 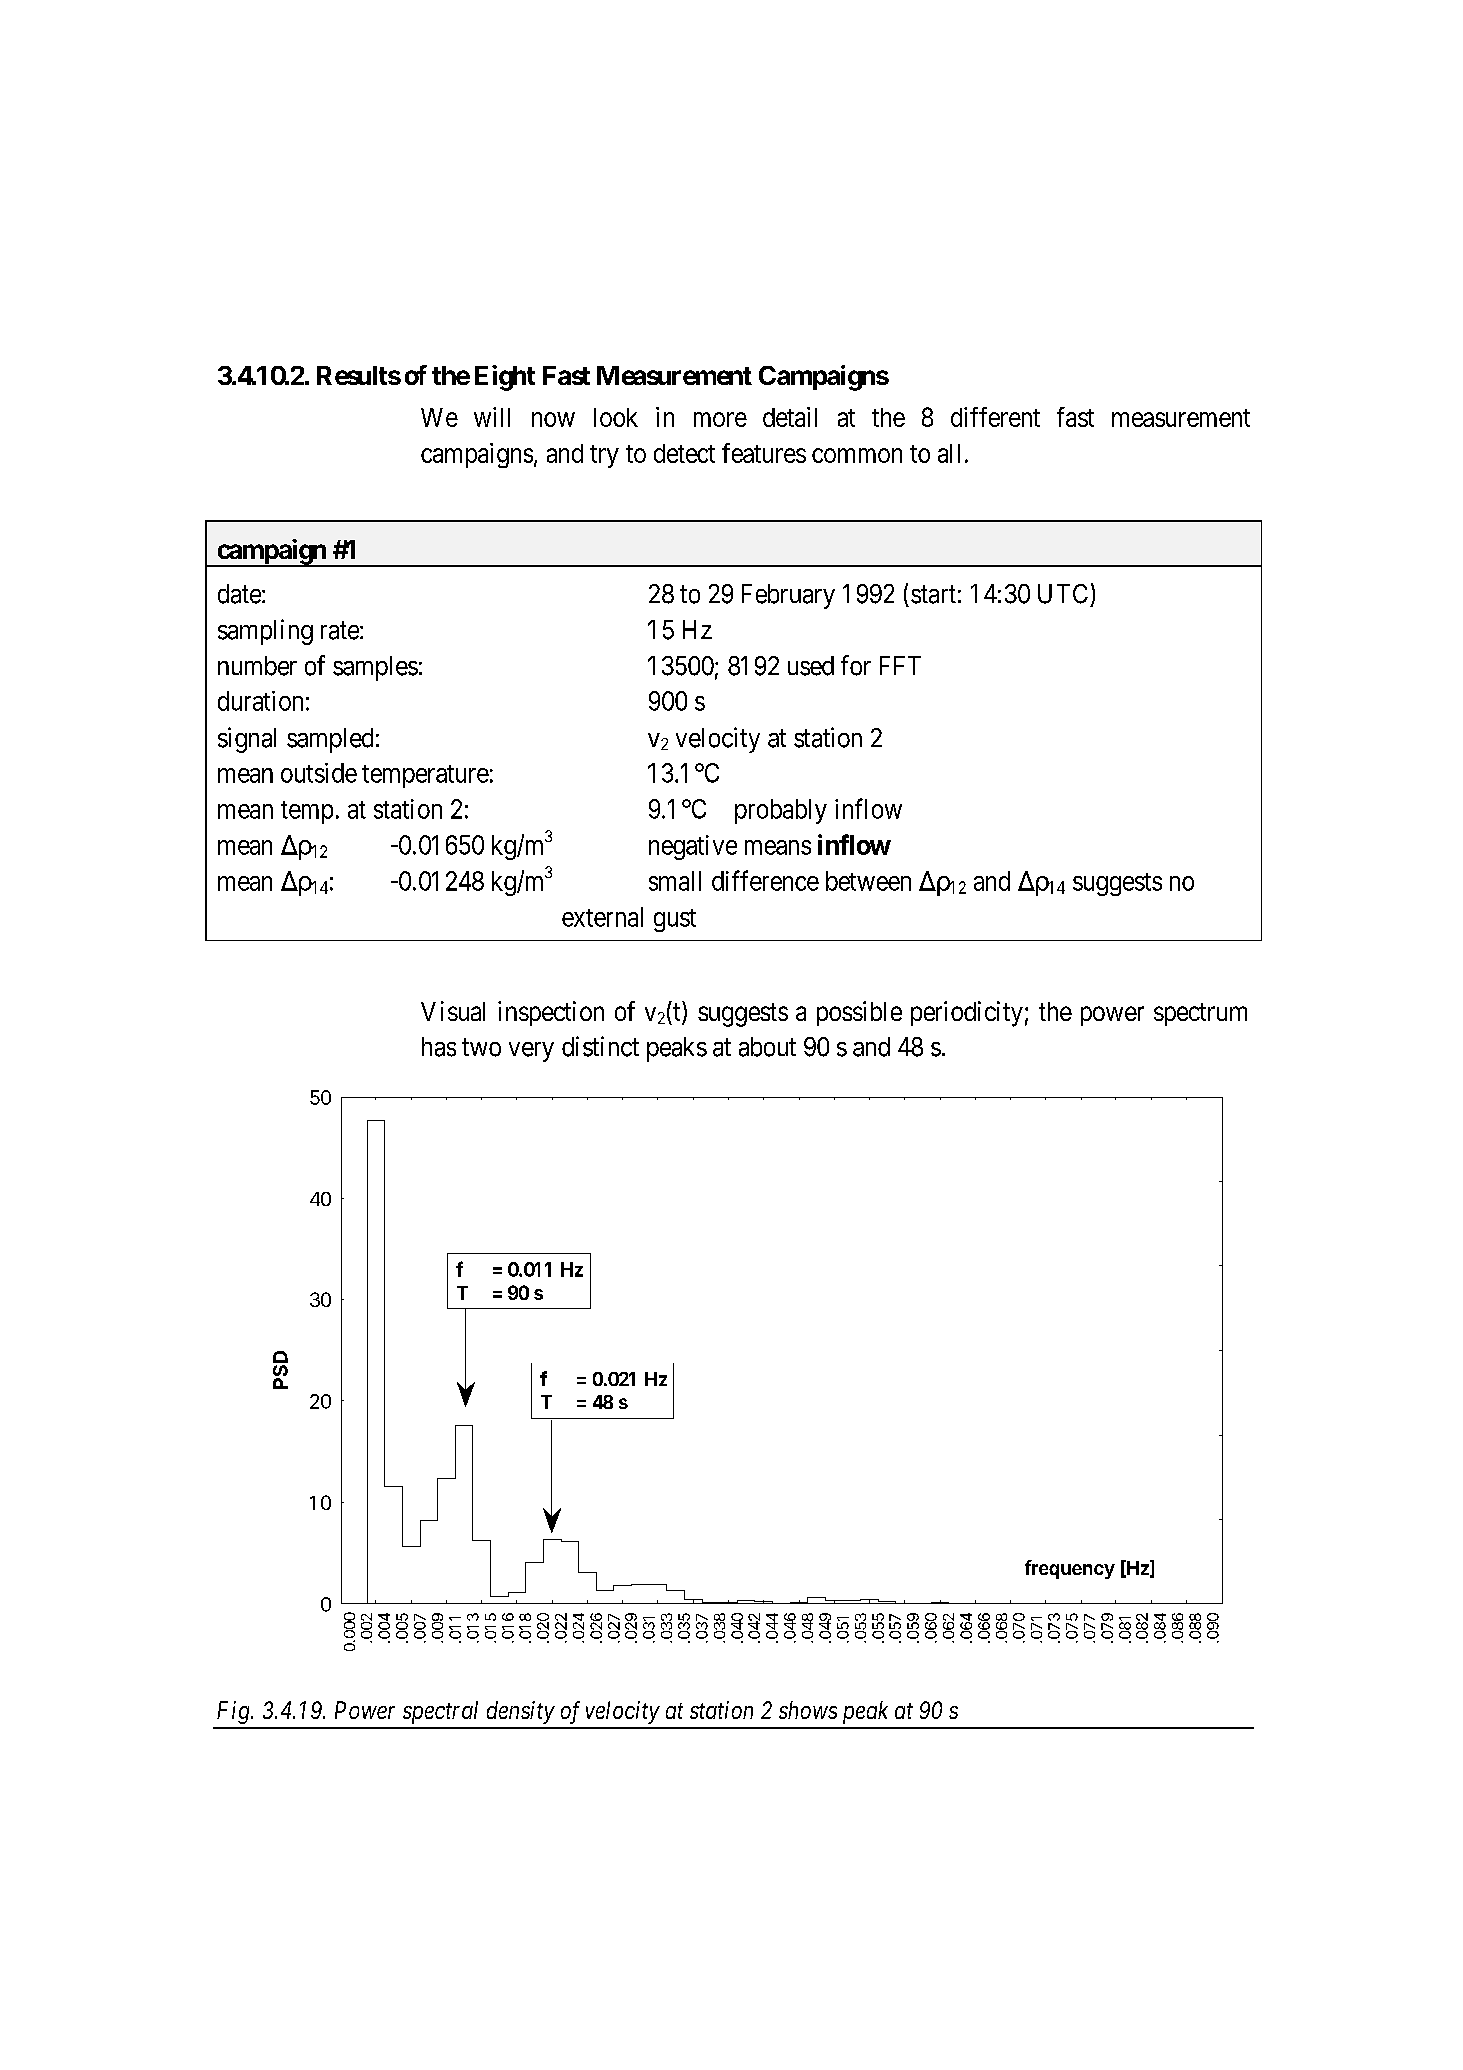 What do you see at coordinates (330, 740) in the screenshot?
I see `sampled` at bounding box center [330, 740].
